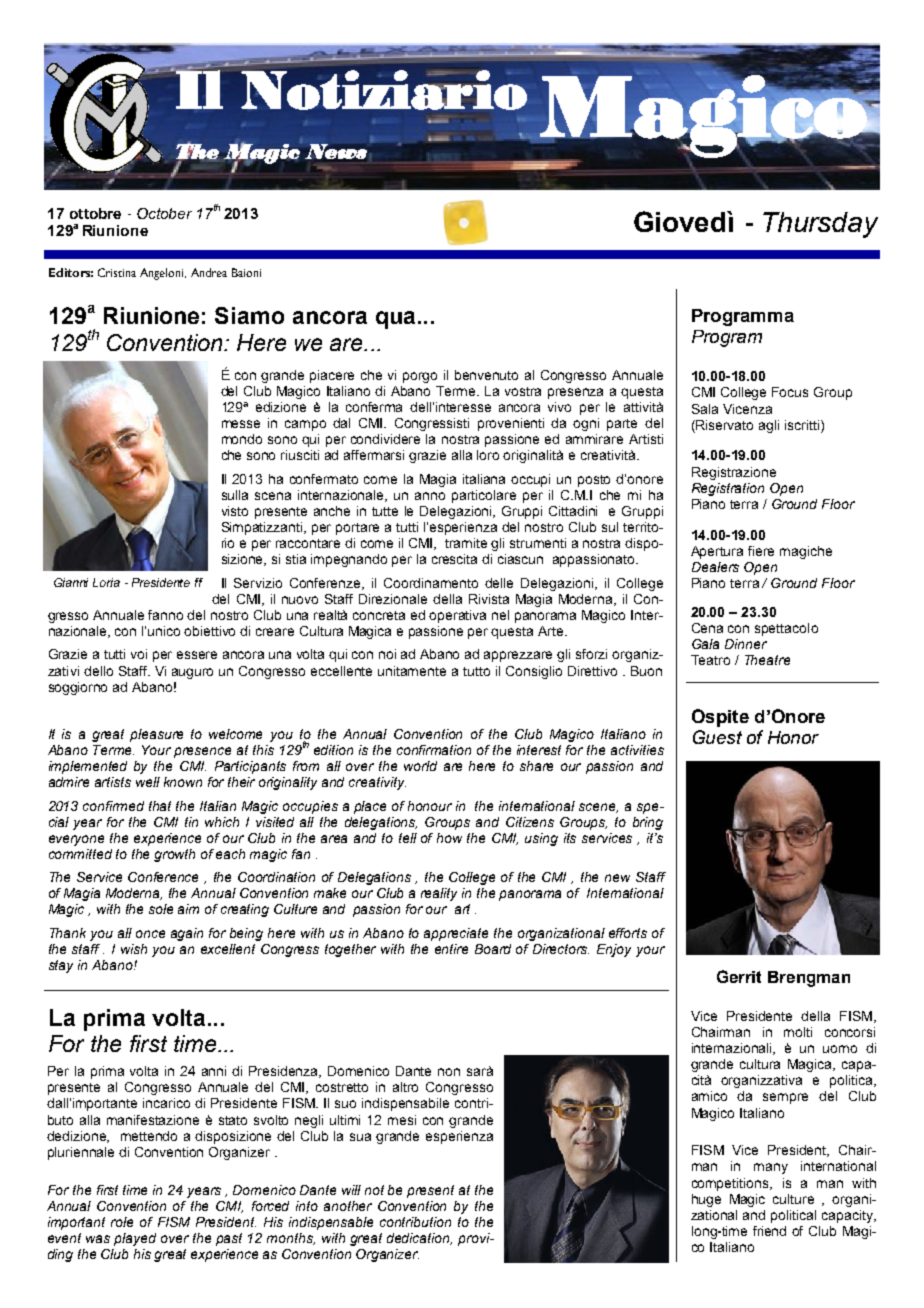  Describe the element at coordinates (419, 1239) in the screenshot. I see `dedication` at that location.
